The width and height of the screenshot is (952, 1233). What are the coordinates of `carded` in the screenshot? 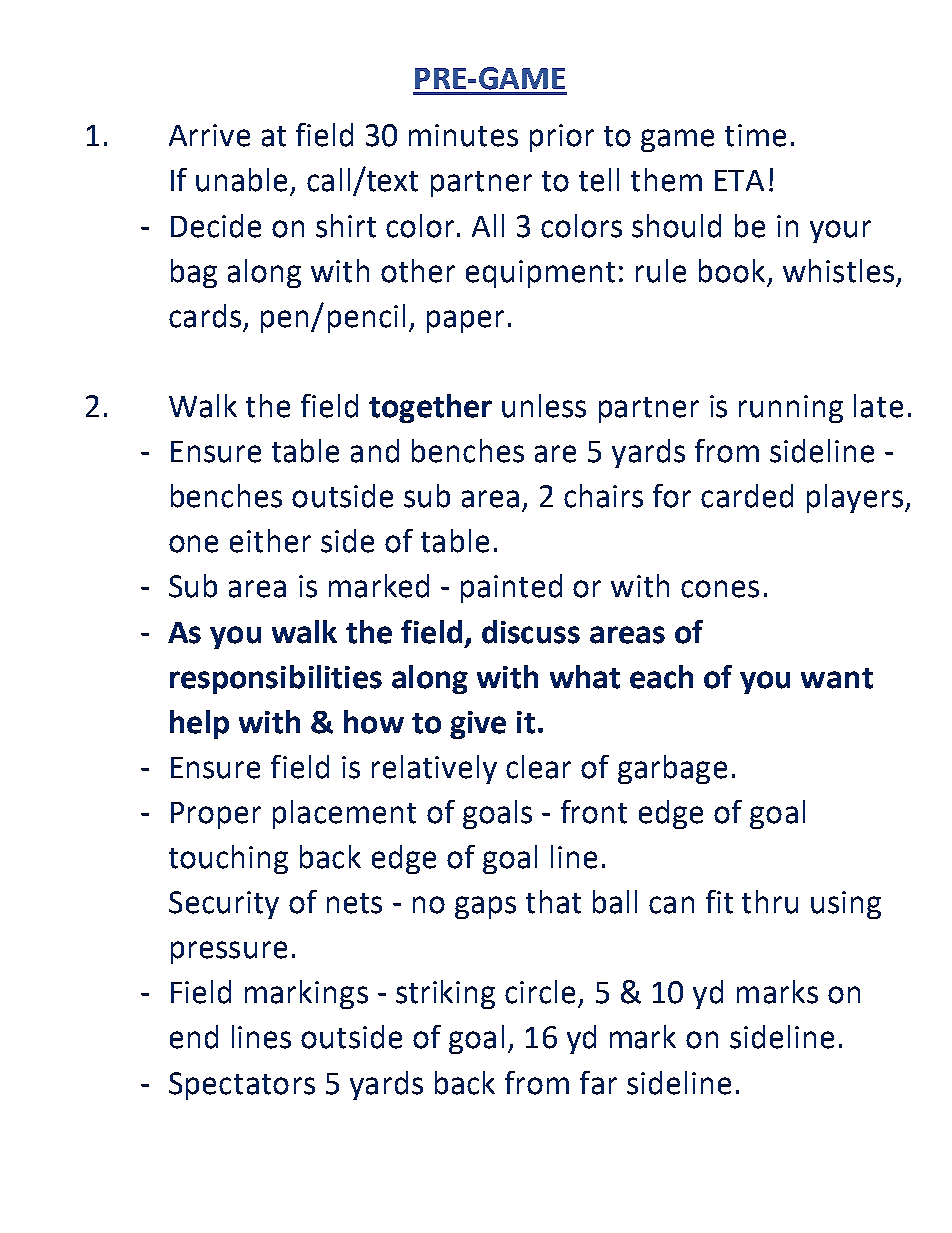 It's located at (747, 496).
